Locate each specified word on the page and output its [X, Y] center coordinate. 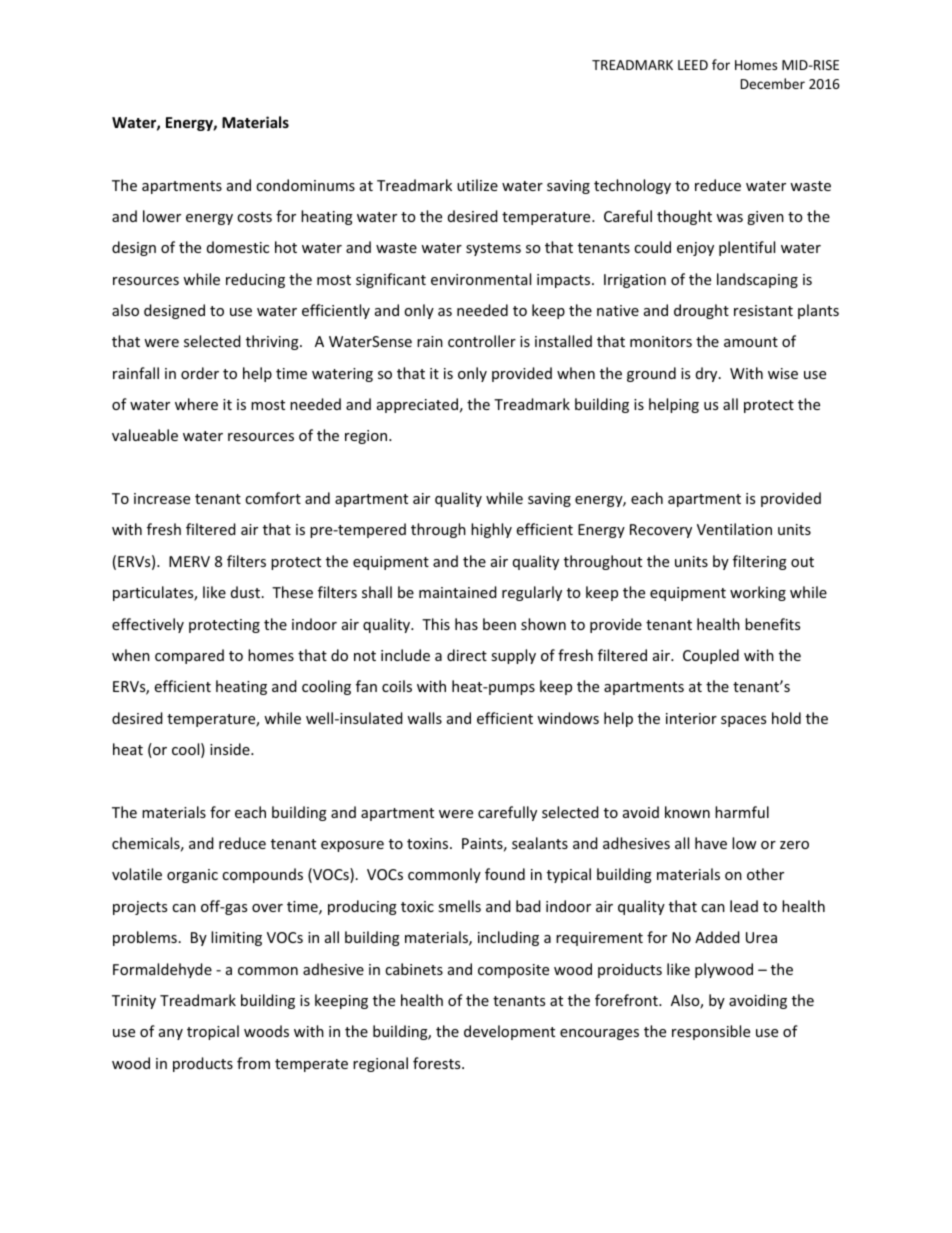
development [509, 1032]
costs [254, 217]
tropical [213, 1032]
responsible [711, 1032]
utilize [477, 185]
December [773, 83]
